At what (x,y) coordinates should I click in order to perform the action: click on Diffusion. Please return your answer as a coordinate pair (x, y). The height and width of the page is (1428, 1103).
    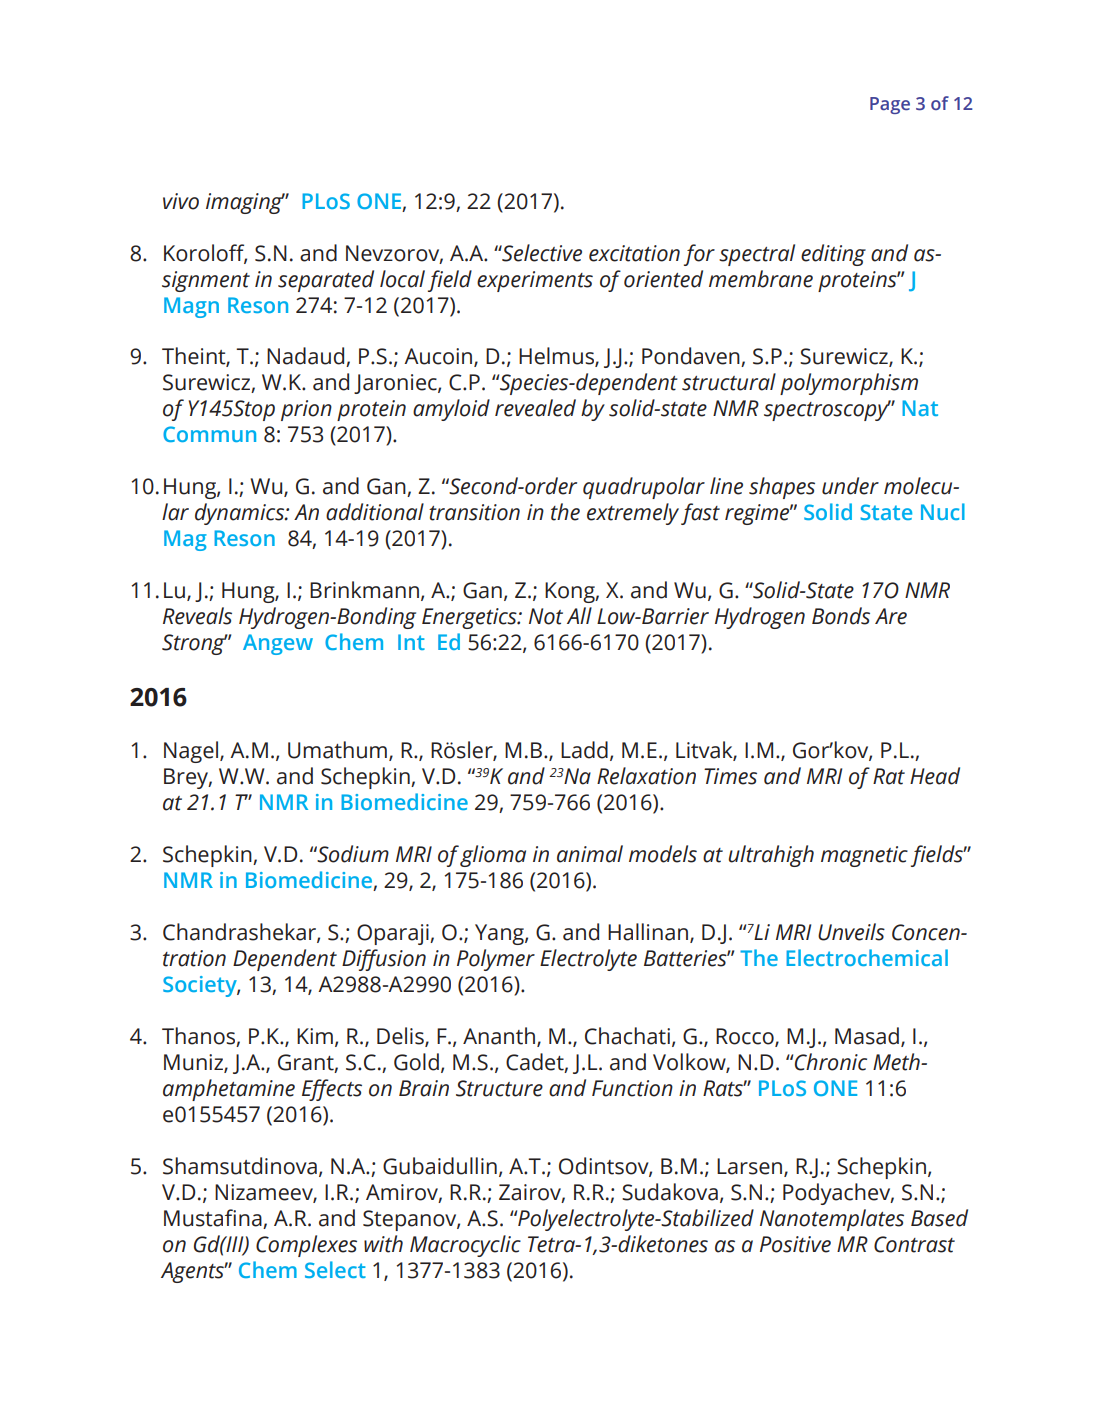
    Looking at the image, I should click on (384, 960).
